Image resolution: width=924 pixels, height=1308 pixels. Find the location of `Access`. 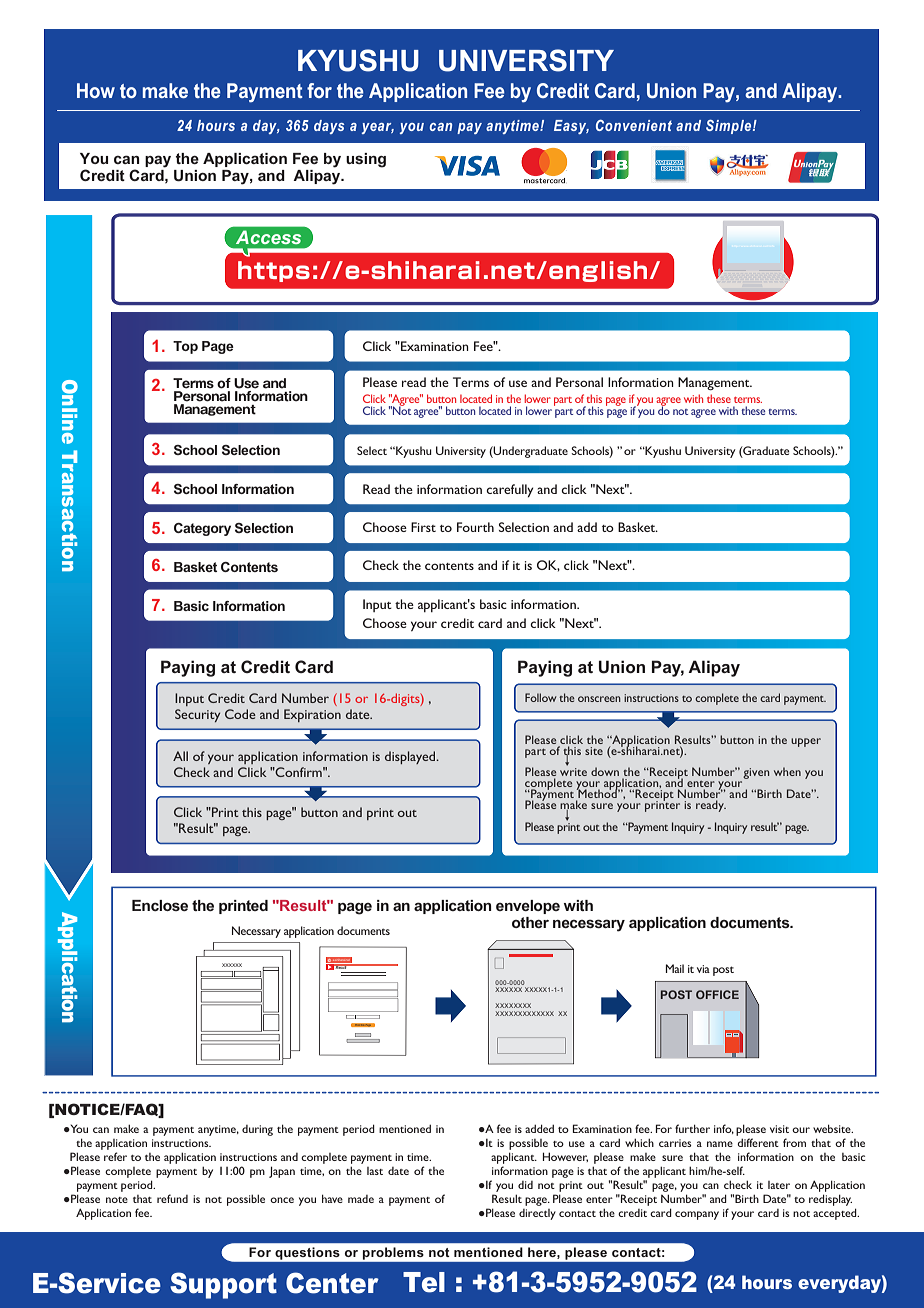

Access is located at coordinates (268, 237).
